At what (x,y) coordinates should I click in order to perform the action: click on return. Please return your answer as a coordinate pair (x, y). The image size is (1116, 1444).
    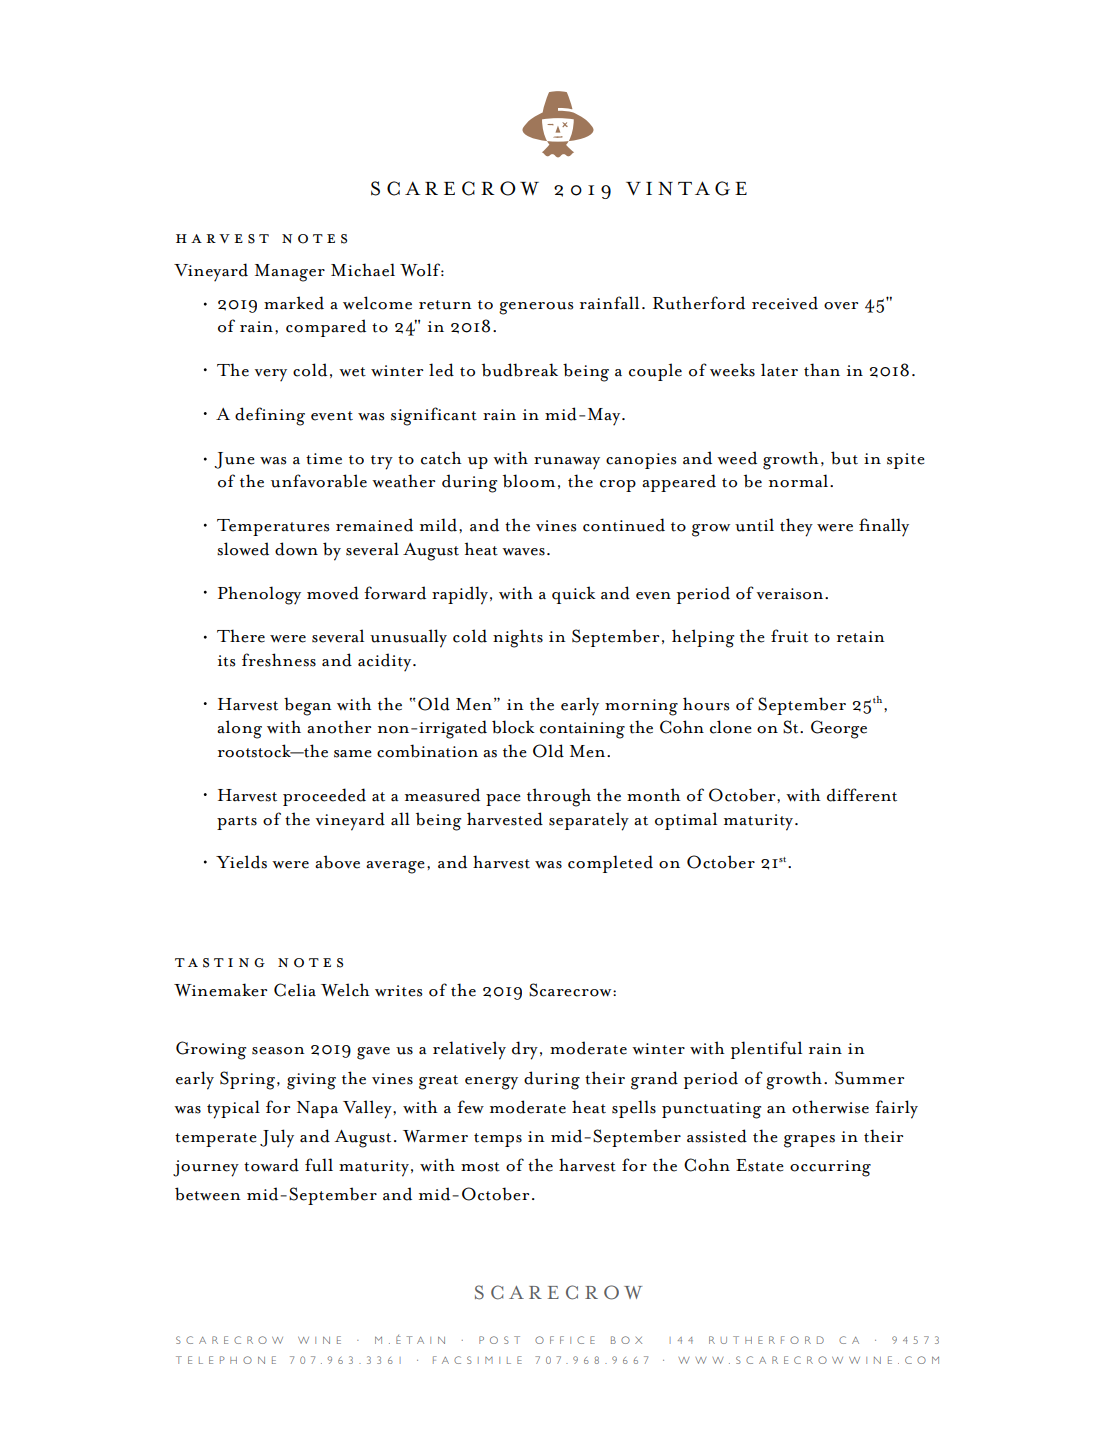
    Looking at the image, I should click on (445, 305).
